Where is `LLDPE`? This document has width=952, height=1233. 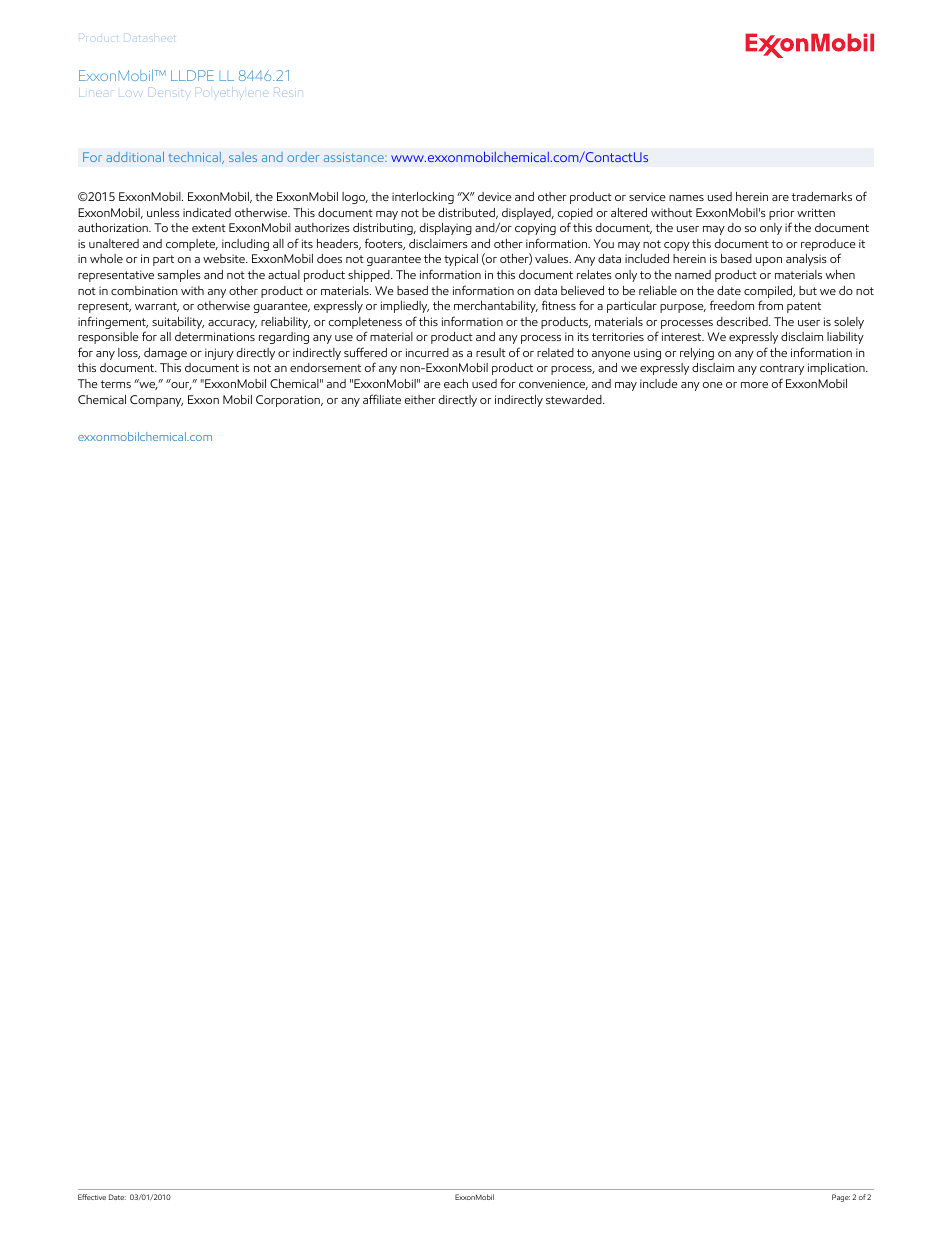
LLDPE is located at coordinates (192, 75).
